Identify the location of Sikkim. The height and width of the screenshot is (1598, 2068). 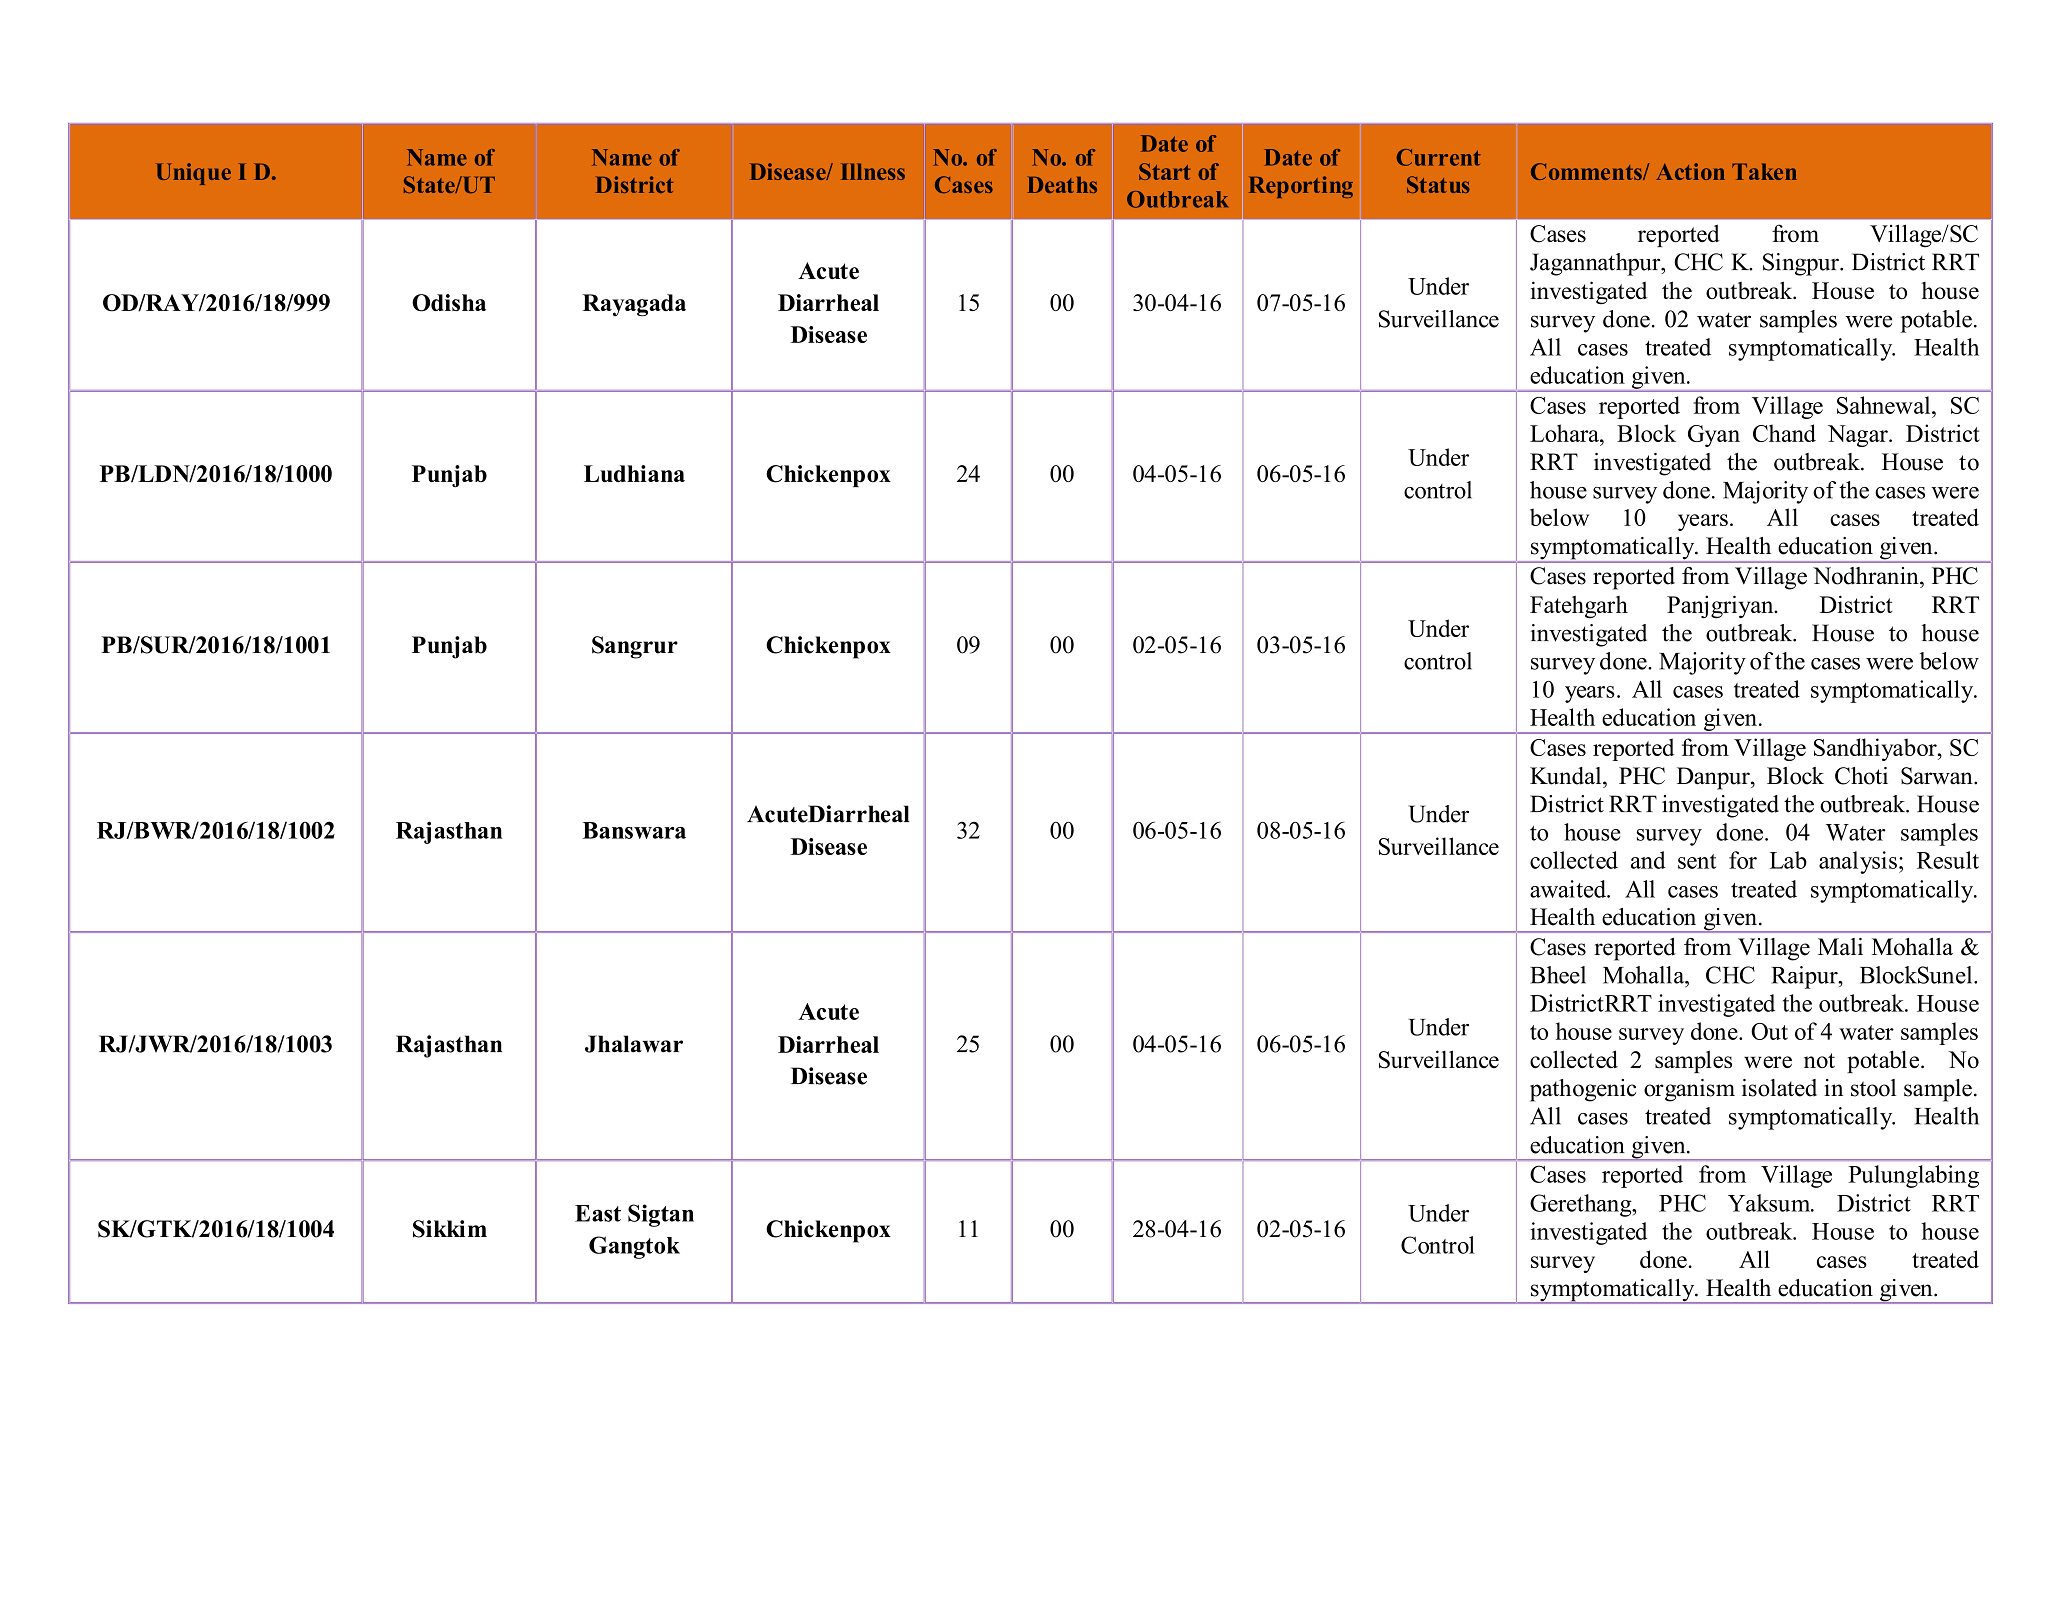
(450, 1229).
